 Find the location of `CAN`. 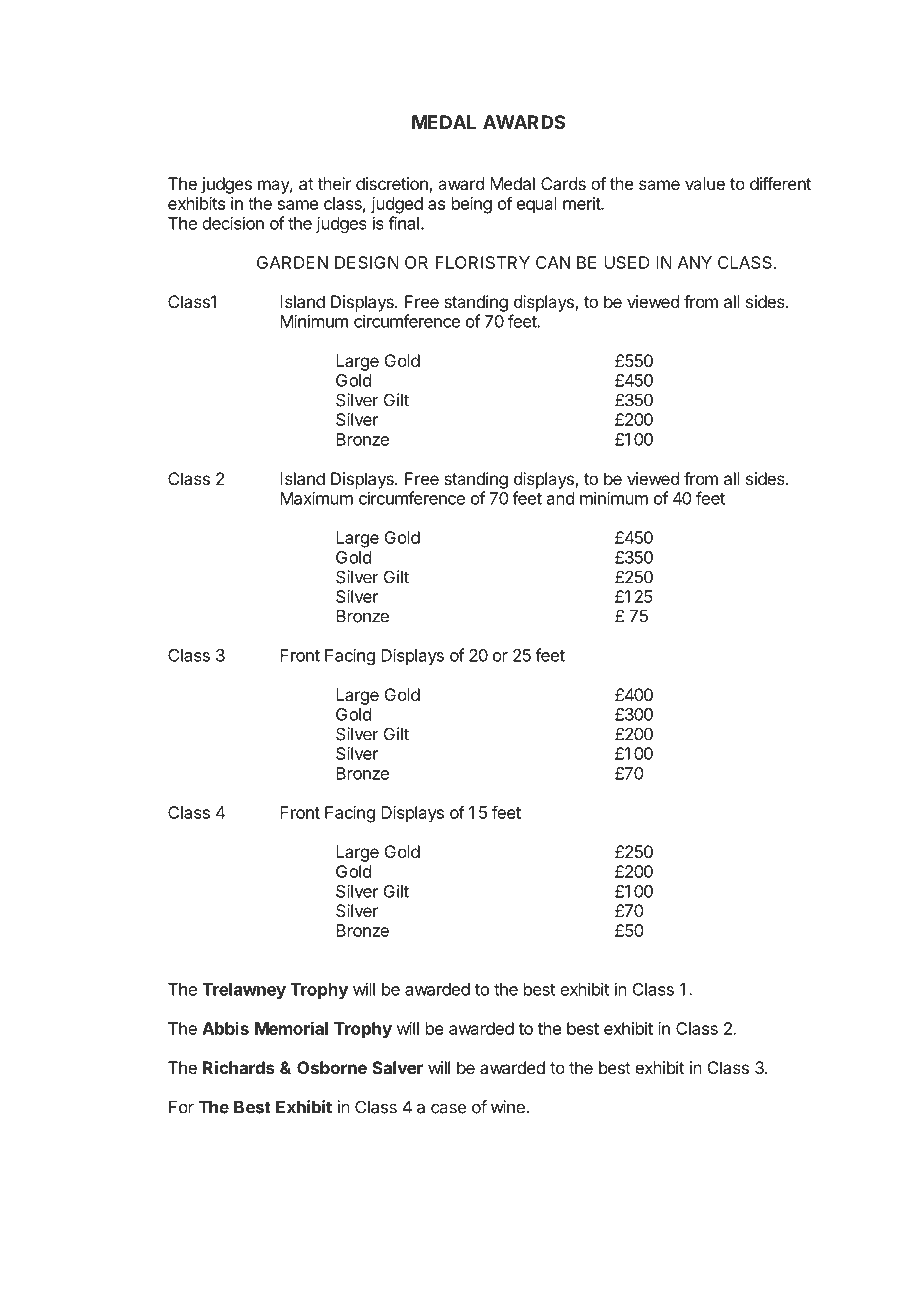

CAN is located at coordinates (553, 262).
